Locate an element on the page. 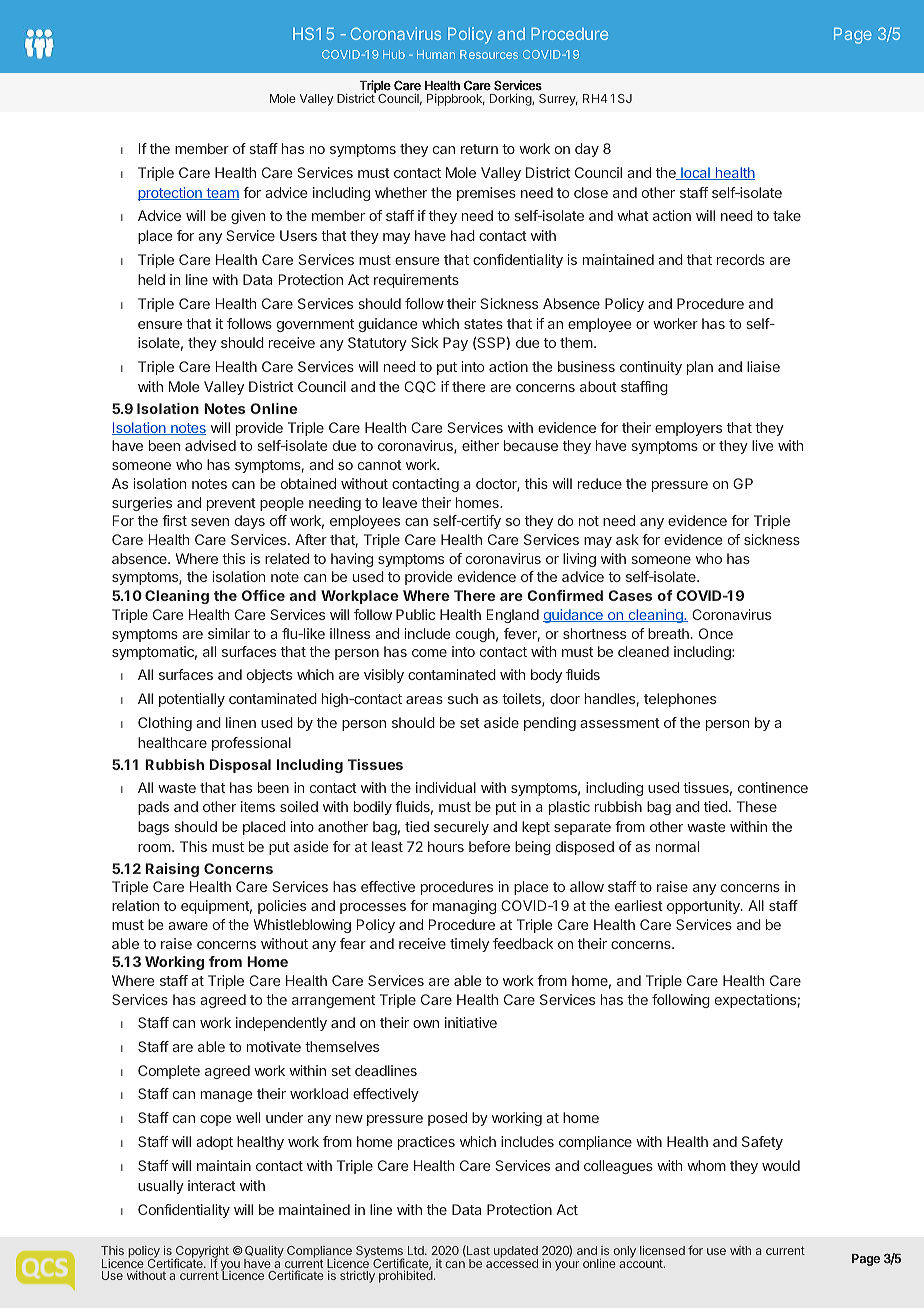  Human is located at coordinates (436, 54).
